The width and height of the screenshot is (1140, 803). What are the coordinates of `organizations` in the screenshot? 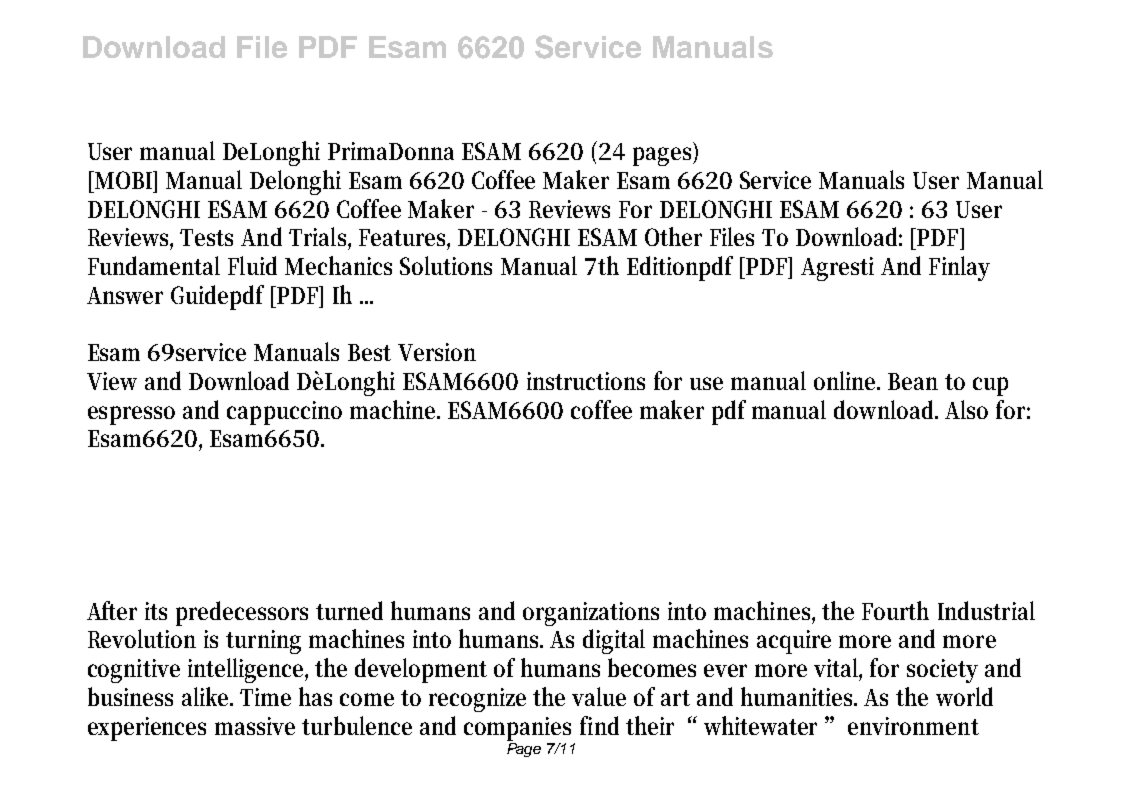 It's located at (591, 614).
